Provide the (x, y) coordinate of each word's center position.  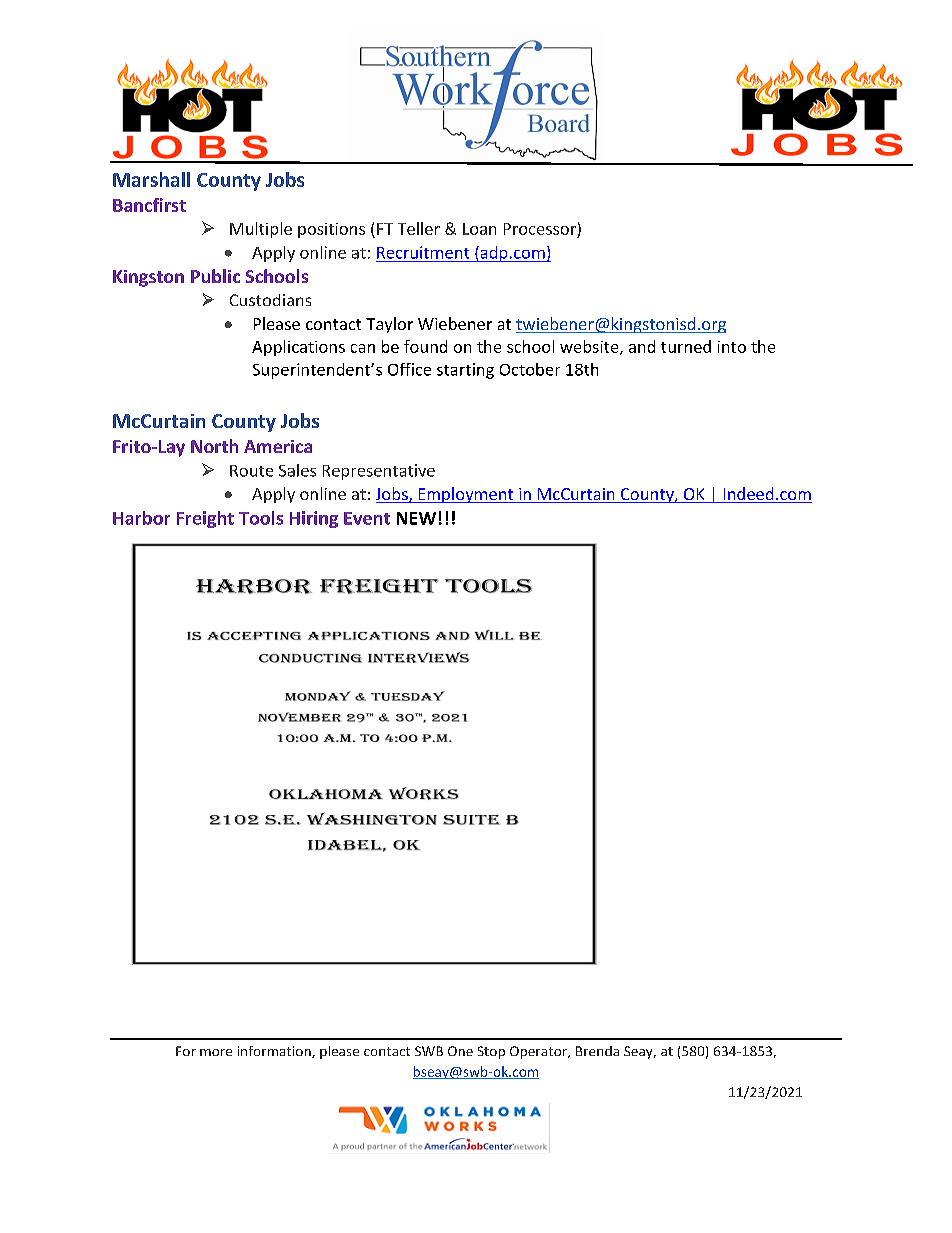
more (216, 1052)
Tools (261, 518)
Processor (540, 229)
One (460, 1051)
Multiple (261, 230)
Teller (419, 228)
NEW (416, 518)
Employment (466, 495)
